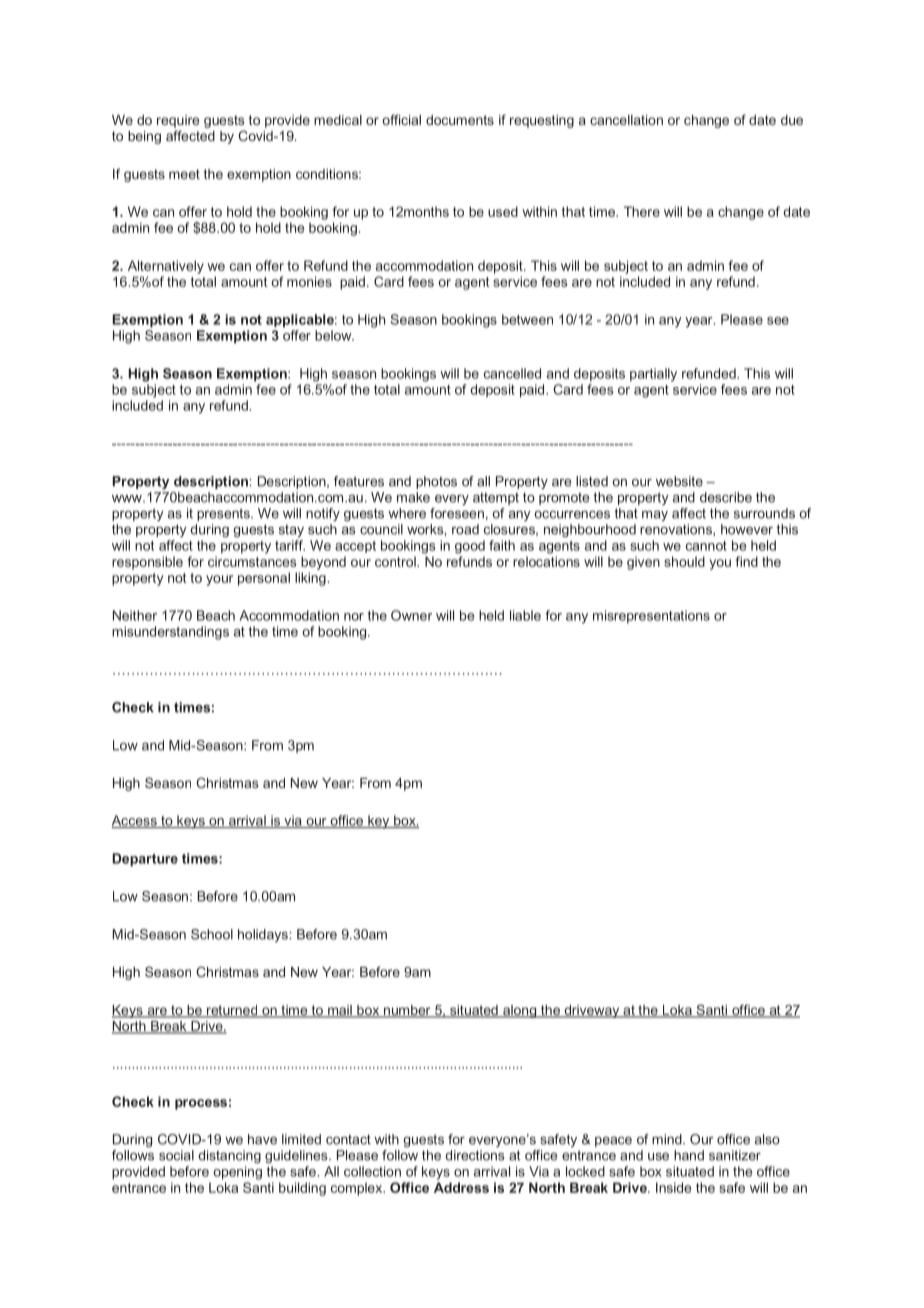  What do you see at coordinates (735, 1155) in the document?
I see `sanitizer` at bounding box center [735, 1155].
